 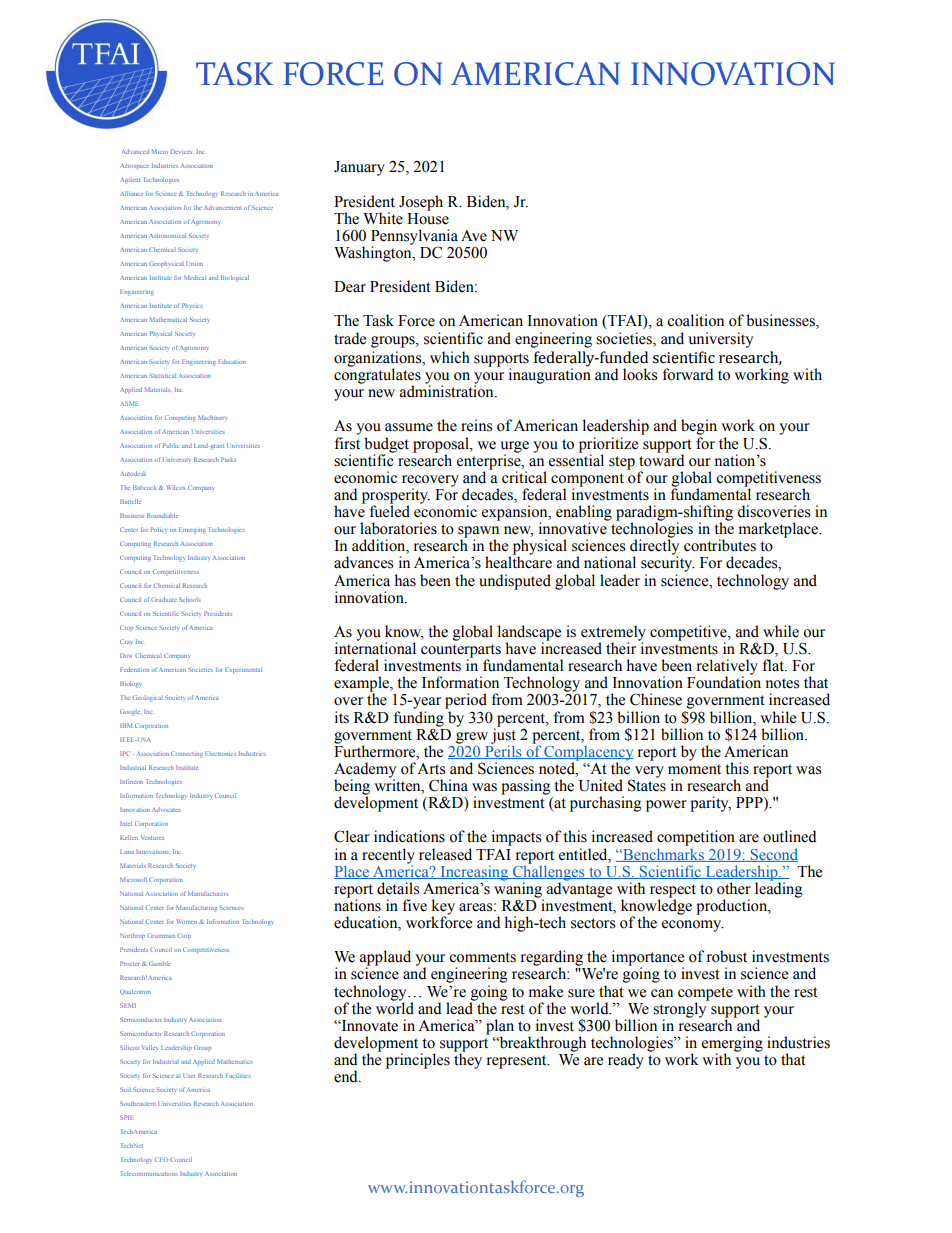 What do you see at coordinates (626, 1061) in the image?
I see `ready` at bounding box center [626, 1061].
